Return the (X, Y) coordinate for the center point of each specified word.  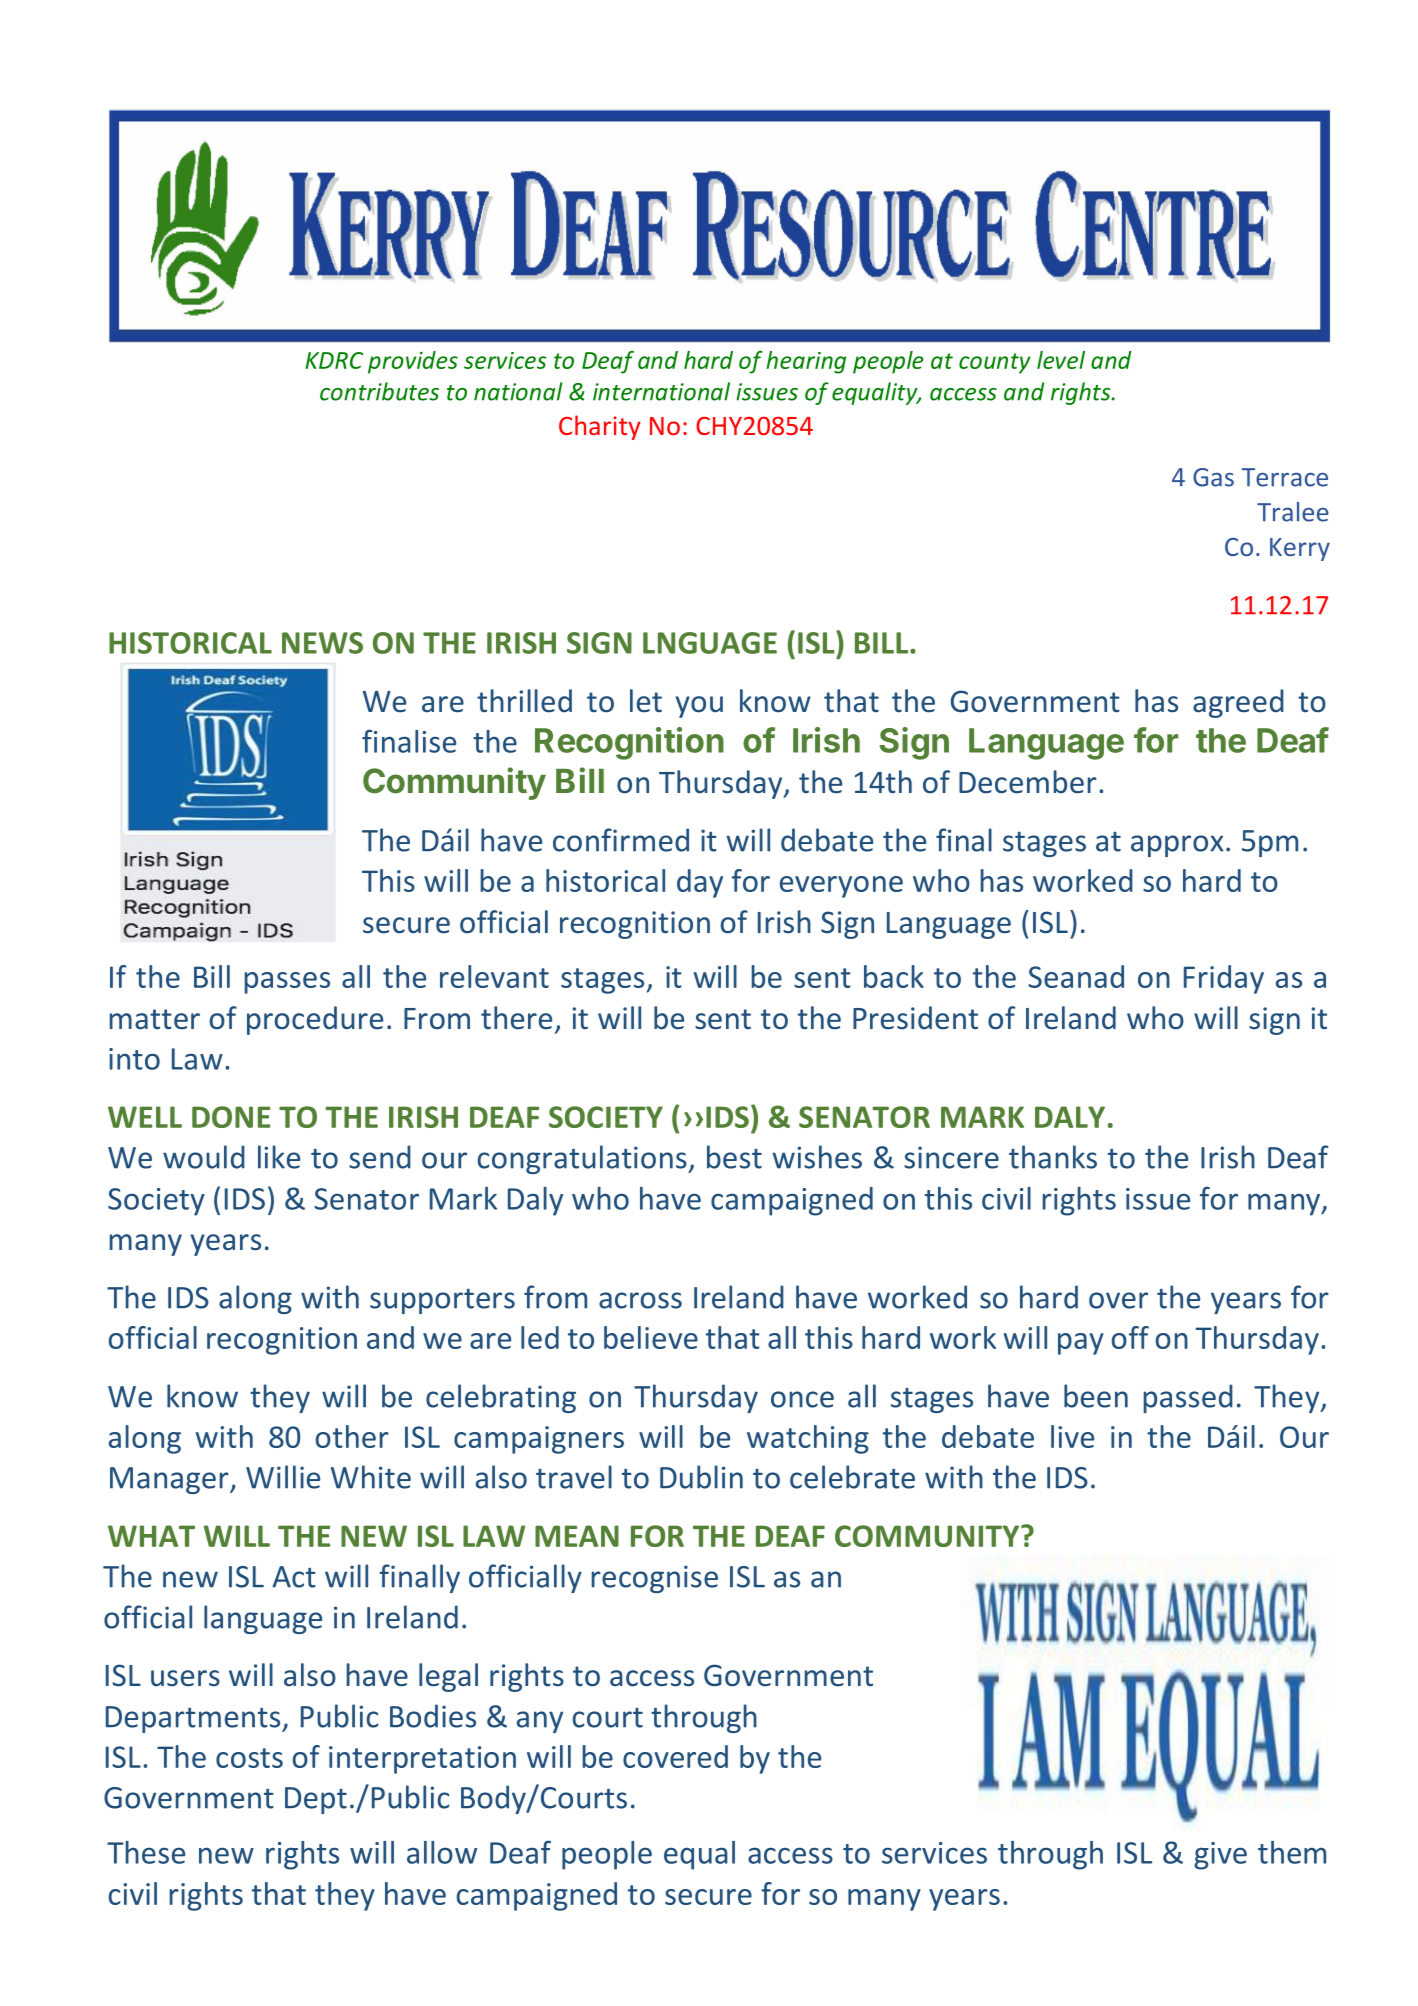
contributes (379, 391)
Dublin (701, 1477)
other (352, 1436)
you (699, 707)
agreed (1238, 703)
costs (249, 1758)
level (1061, 360)
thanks (1053, 1157)
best (734, 1157)
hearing (806, 362)
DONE (231, 1117)
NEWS (322, 643)
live (1072, 1436)
